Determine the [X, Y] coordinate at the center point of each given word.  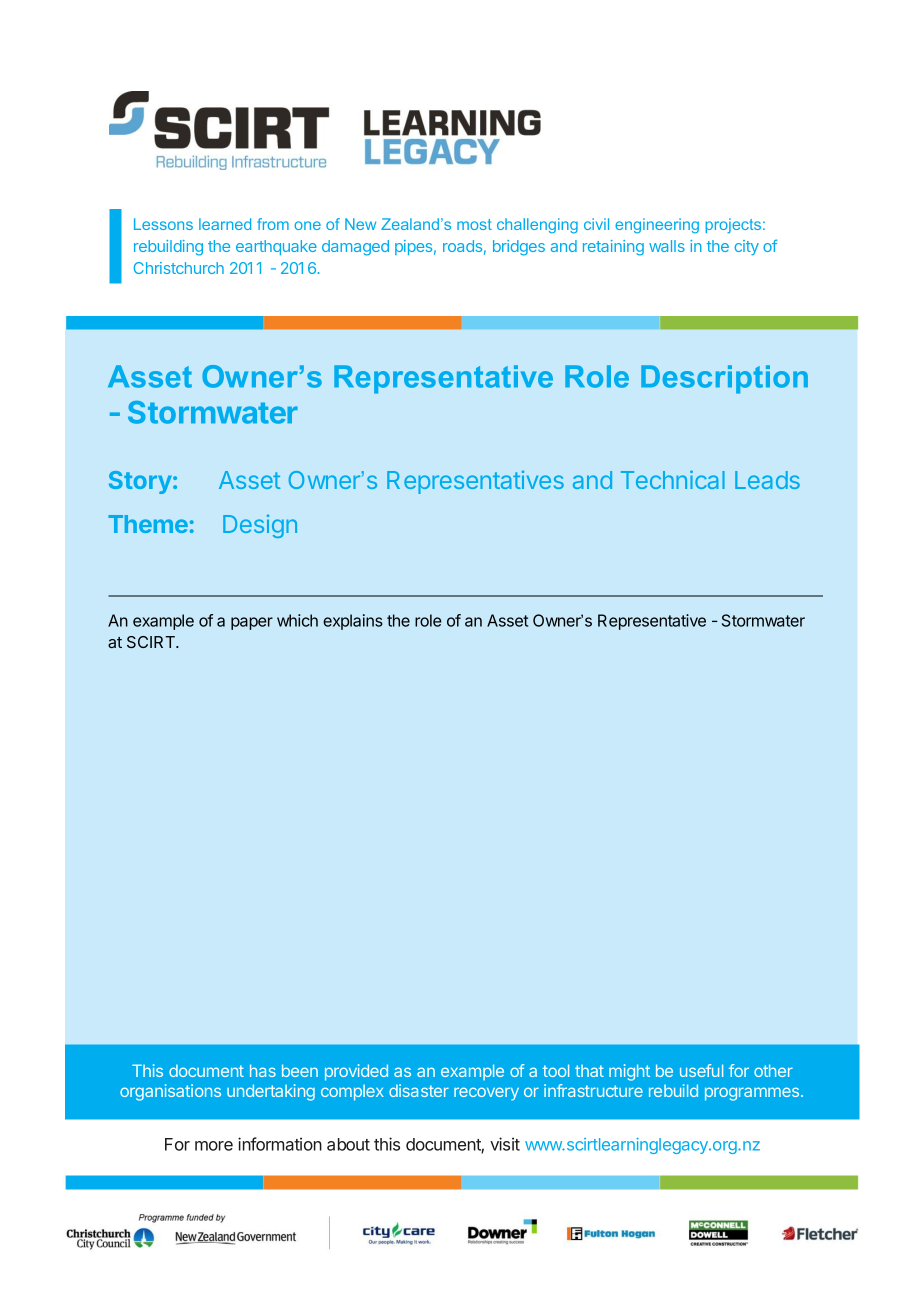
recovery [486, 1094]
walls [667, 246]
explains [353, 622]
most [474, 224]
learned [225, 224]
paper [252, 623]
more [214, 1146]
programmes [753, 1094]
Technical [673, 479]
